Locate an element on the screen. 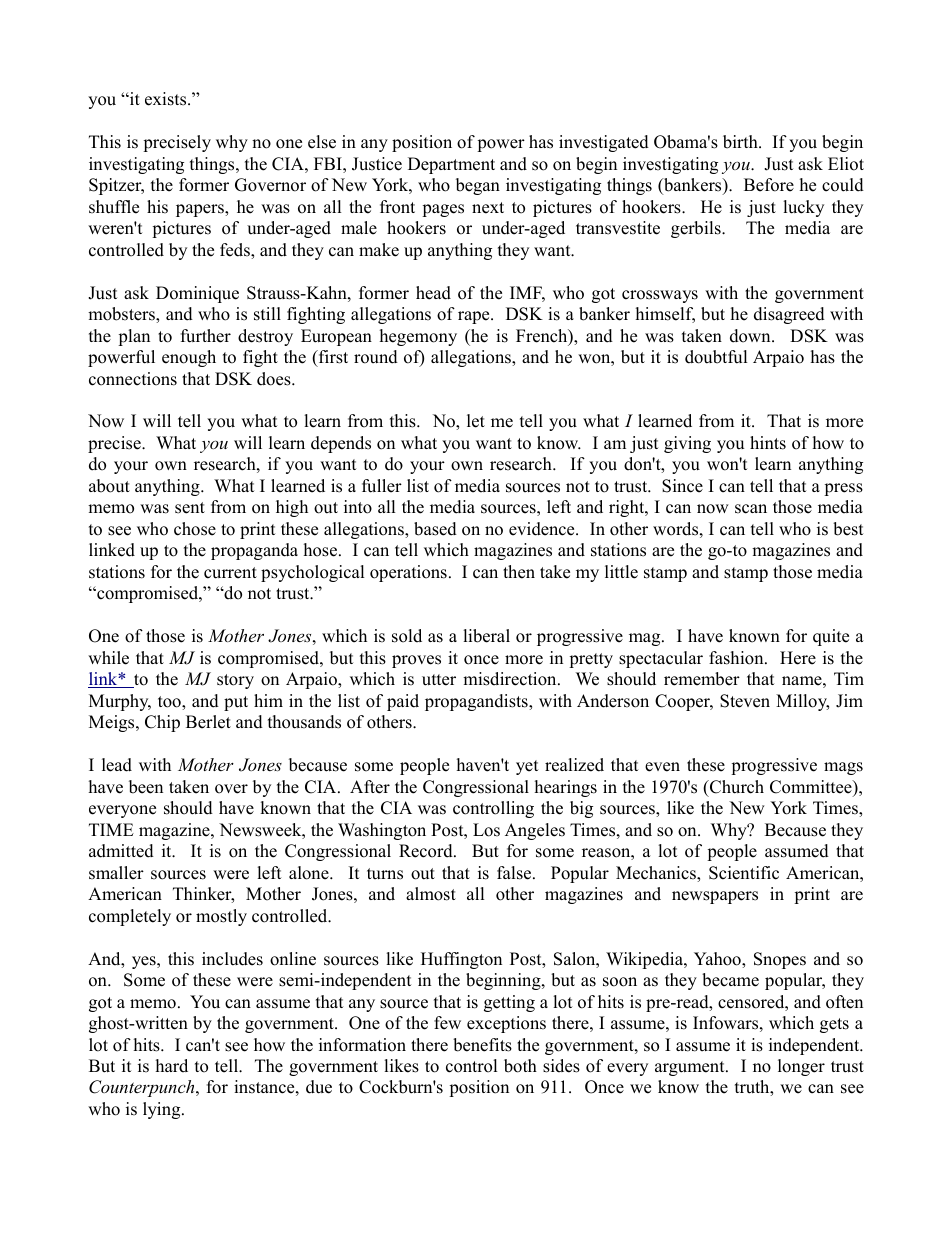 This screenshot has height=1233, width=952. head is located at coordinates (433, 293).
